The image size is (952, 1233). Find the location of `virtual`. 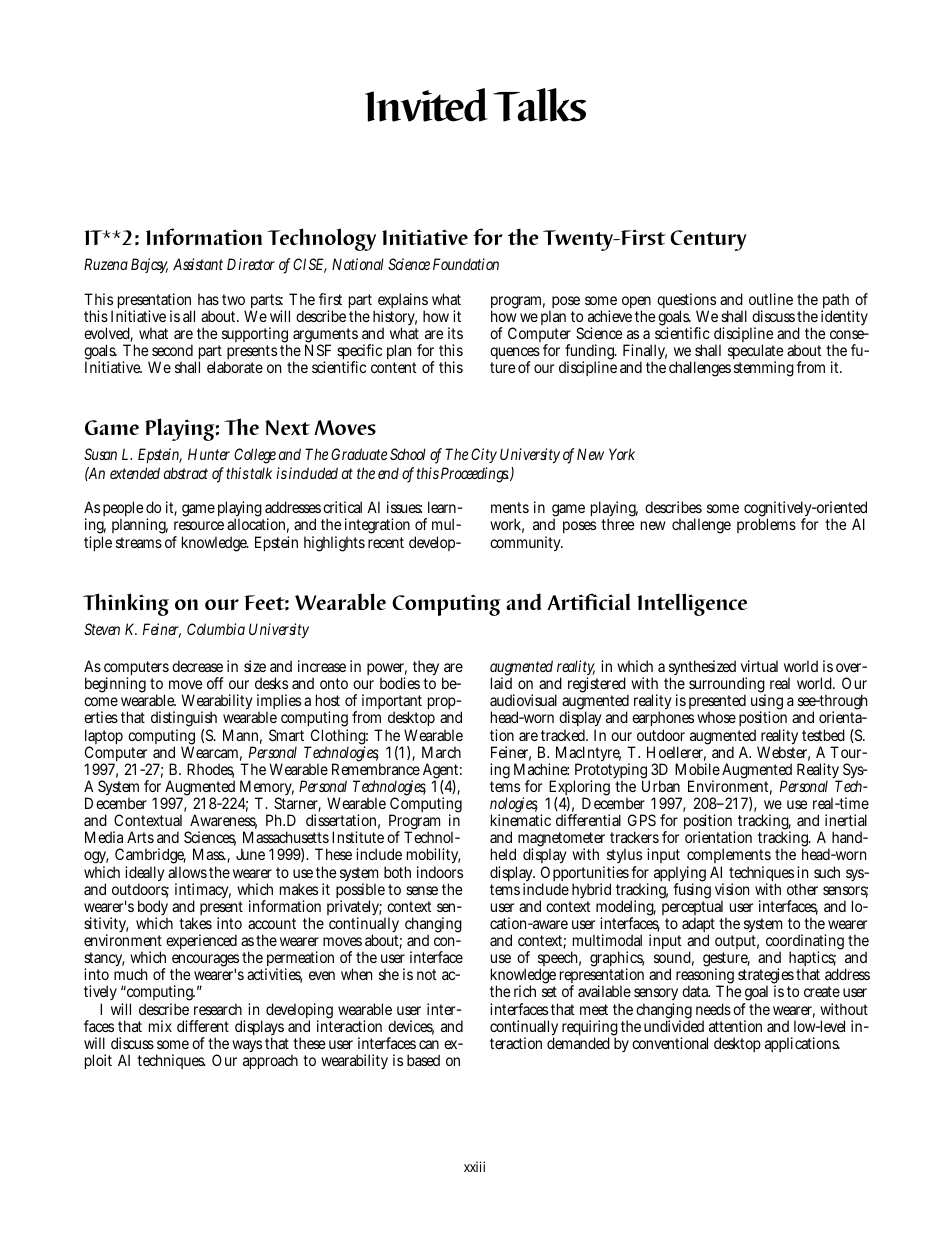

virtual is located at coordinates (759, 666).
